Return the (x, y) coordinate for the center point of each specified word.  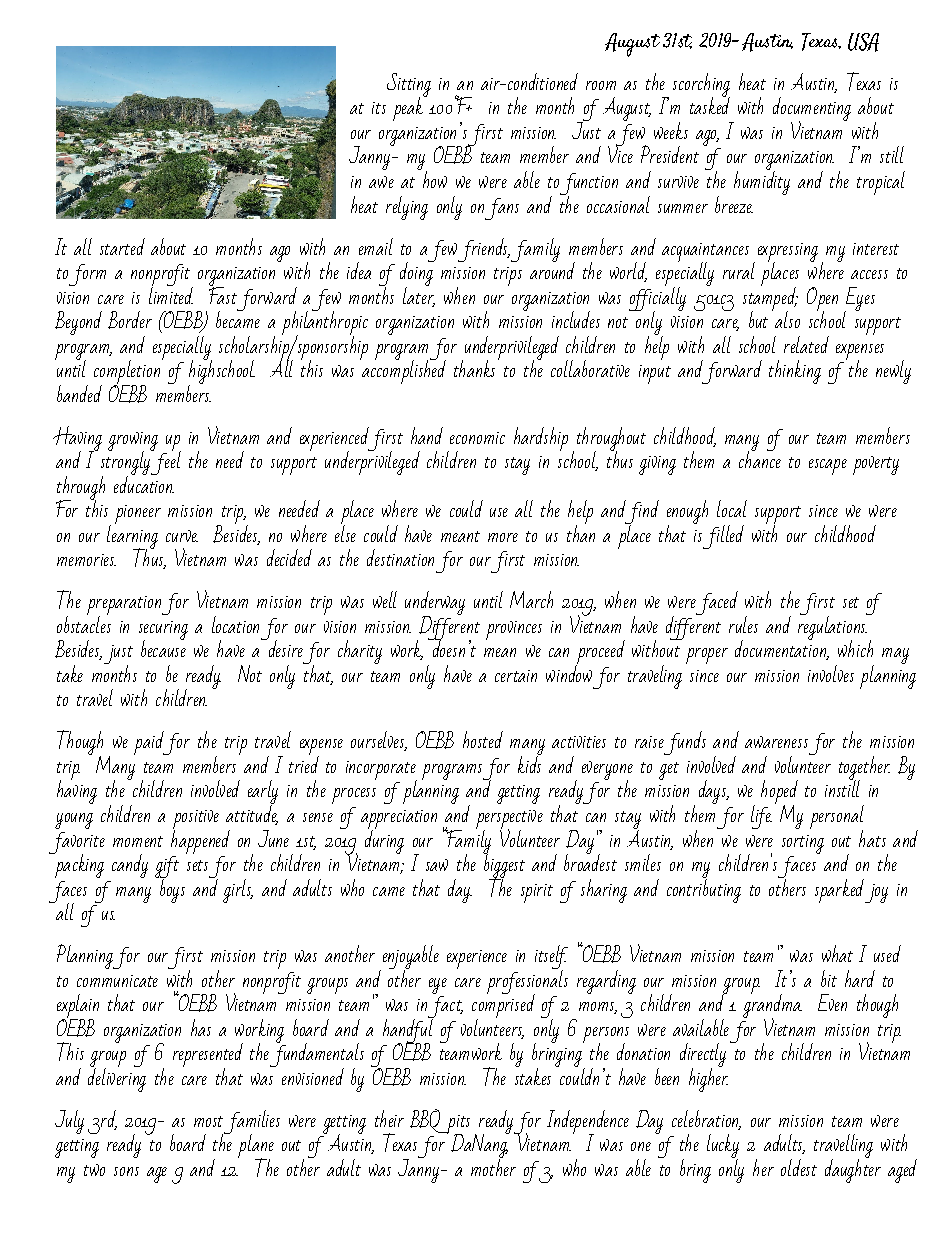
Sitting (409, 86)
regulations (833, 628)
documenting (812, 110)
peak (409, 107)
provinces (514, 630)
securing (163, 632)
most (208, 1121)
